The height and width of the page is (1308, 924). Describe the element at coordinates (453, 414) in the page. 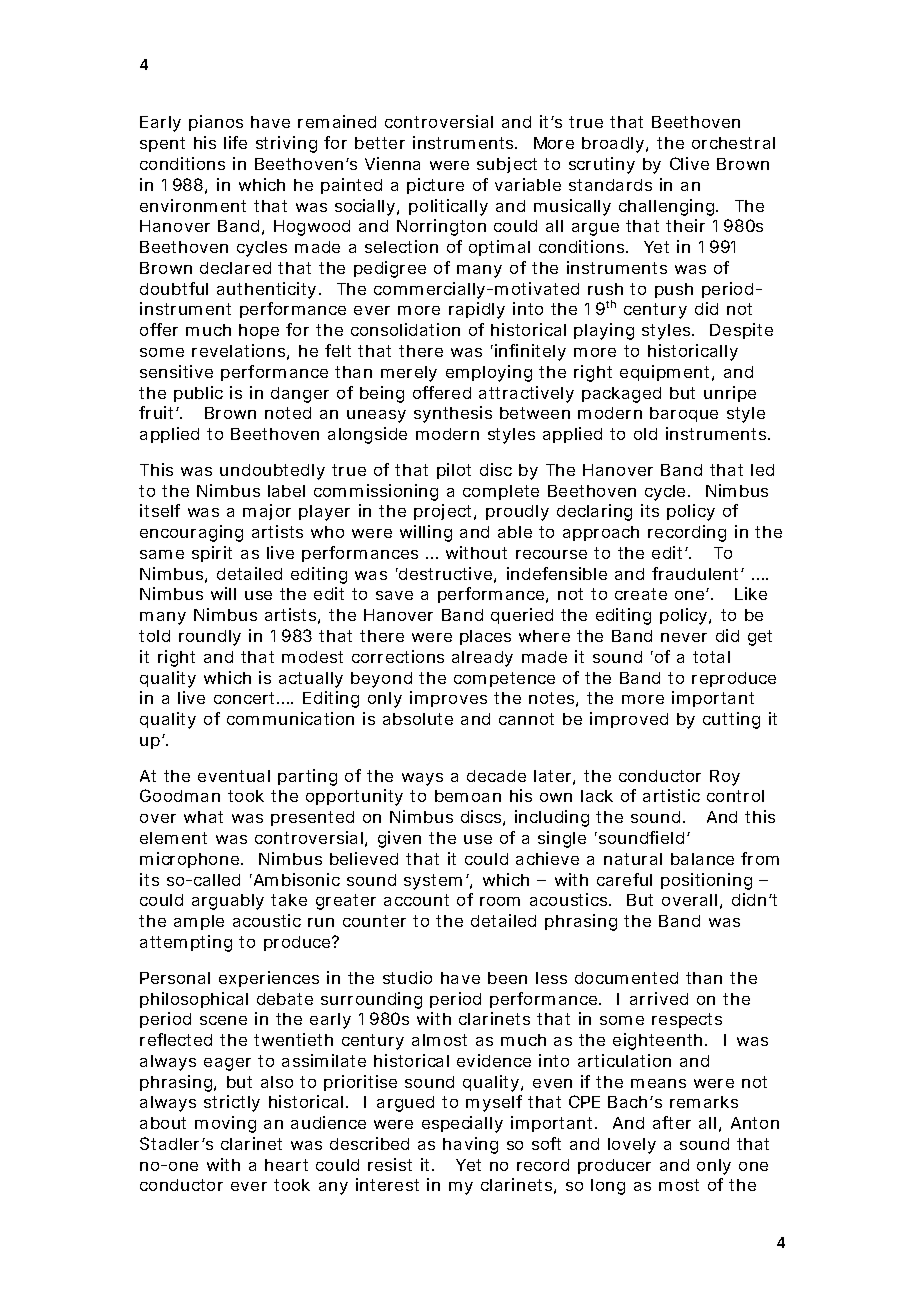

I see `synthesis` at that location.
